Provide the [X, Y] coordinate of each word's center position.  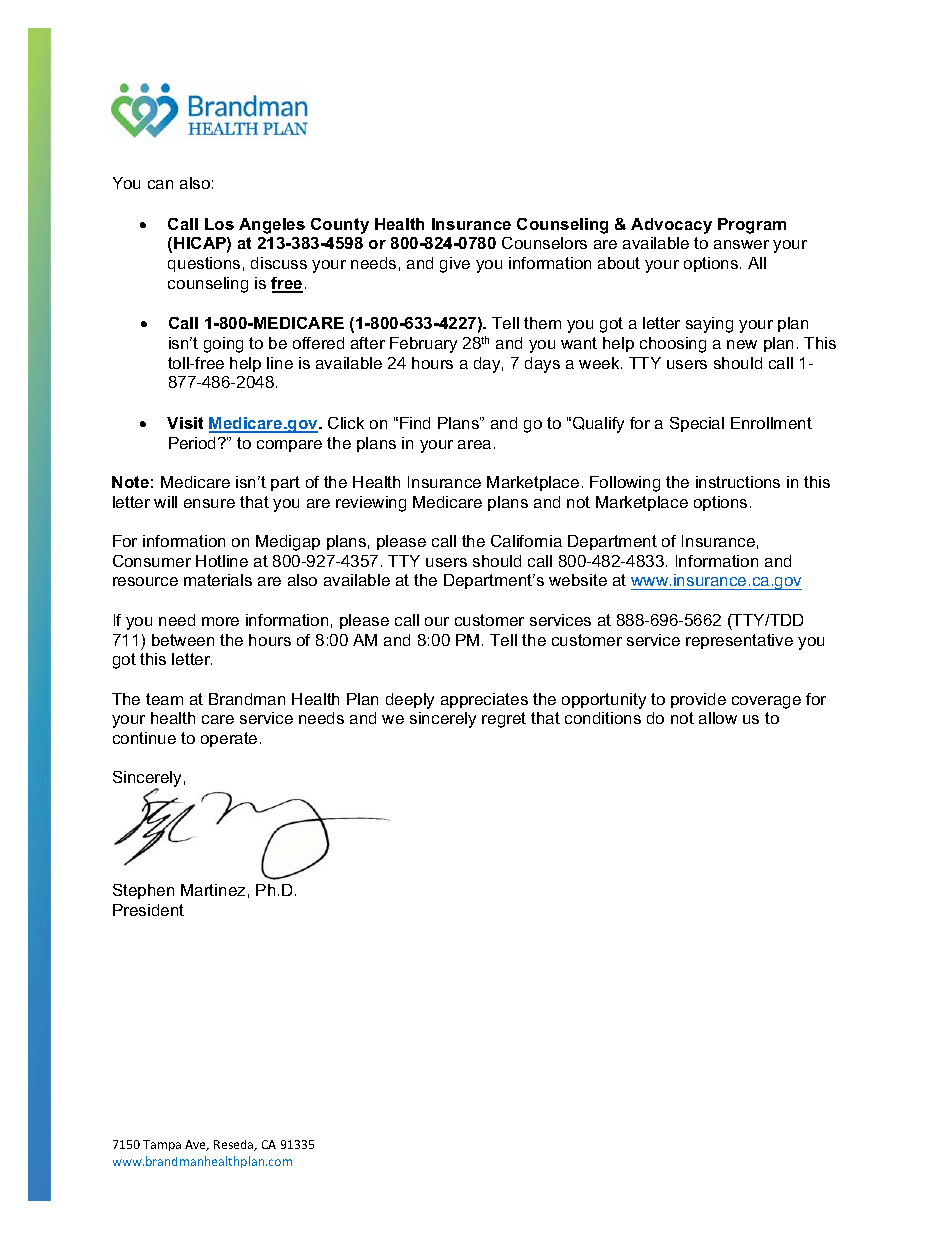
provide [698, 700]
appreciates [484, 700]
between [183, 640]
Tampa [162, 1145]
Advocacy [671, 226]
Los [219, 224]
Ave [197, 1145]
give [455, 265]
